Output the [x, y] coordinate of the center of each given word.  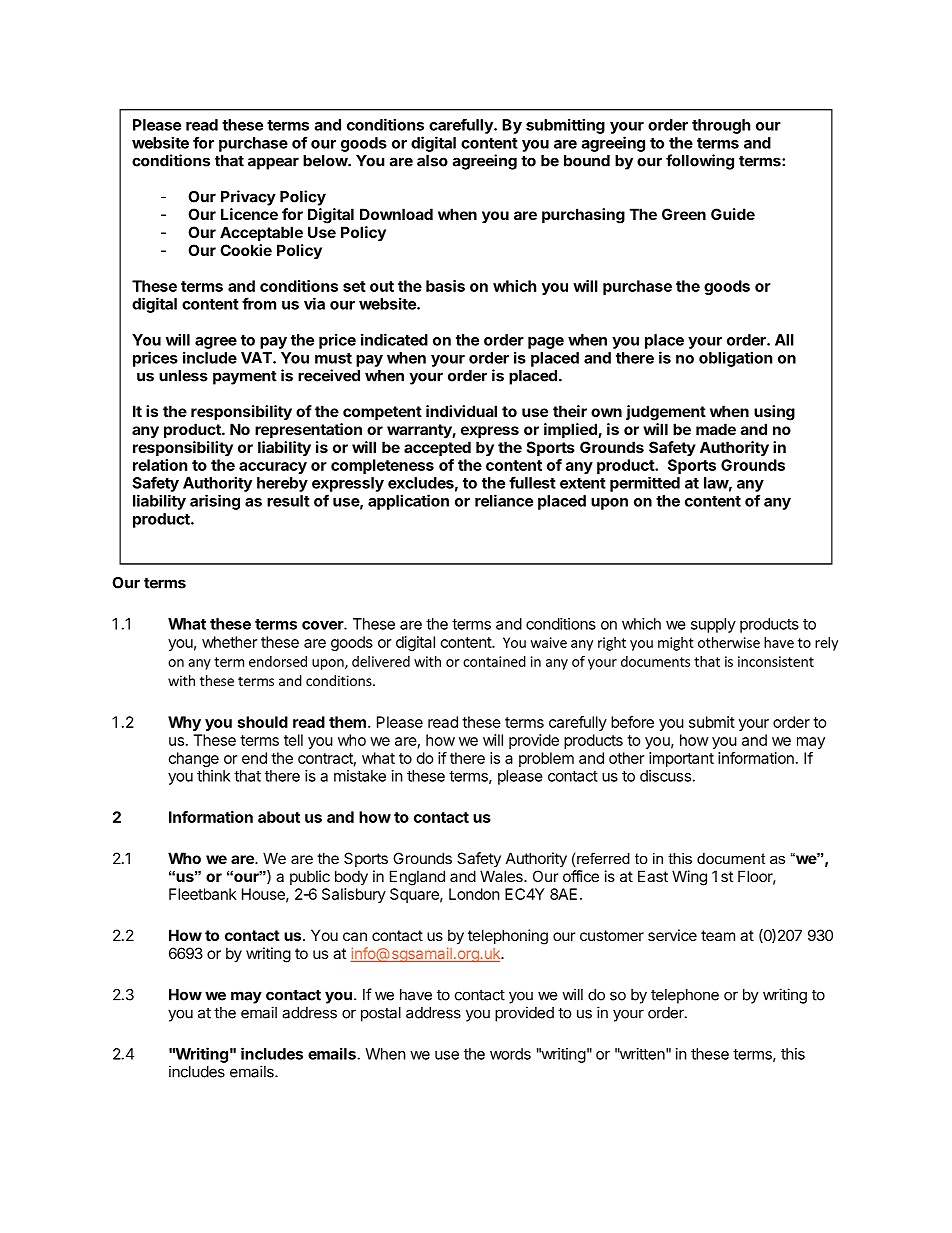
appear [273, 163]
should [263, 722]
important [681, 759]
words [510, 1054]
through [721, 126]
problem [546, 759]
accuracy [273, 468]
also [432, 161]
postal [381, 1014]
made [716, 429]
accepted [437, 448]
